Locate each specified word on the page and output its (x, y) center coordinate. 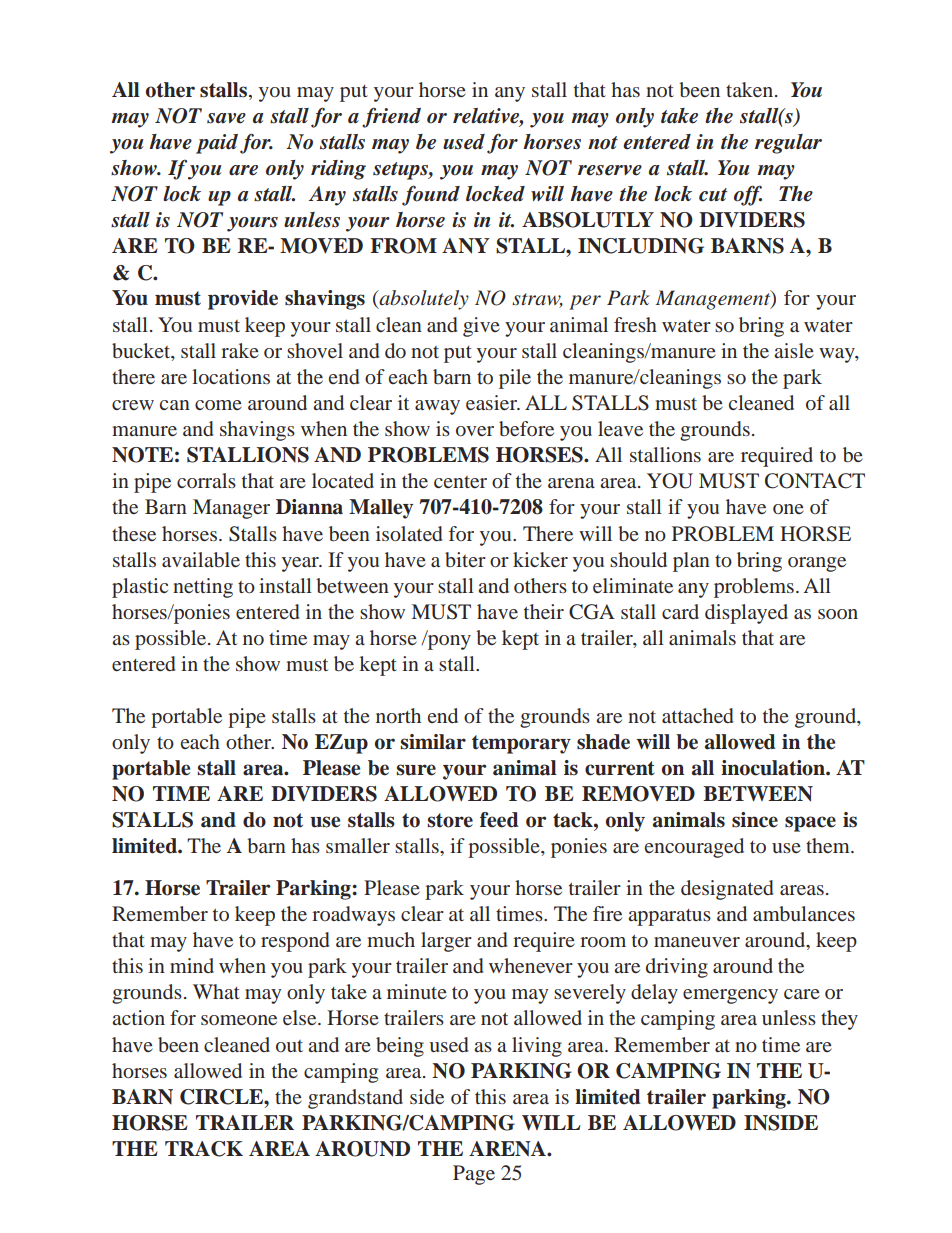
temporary (521, 744)
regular (788, 144)
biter (465, 559)
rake (240, 350)
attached (698, 715)
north (398, 715)
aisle (794, 350)
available (201, 559)
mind (192, 965)
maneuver (697, 942)
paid (218, 144)
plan (691, 562)
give (481, 327)
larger (446, 942)
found (431, 195)
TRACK (204, 1149)
